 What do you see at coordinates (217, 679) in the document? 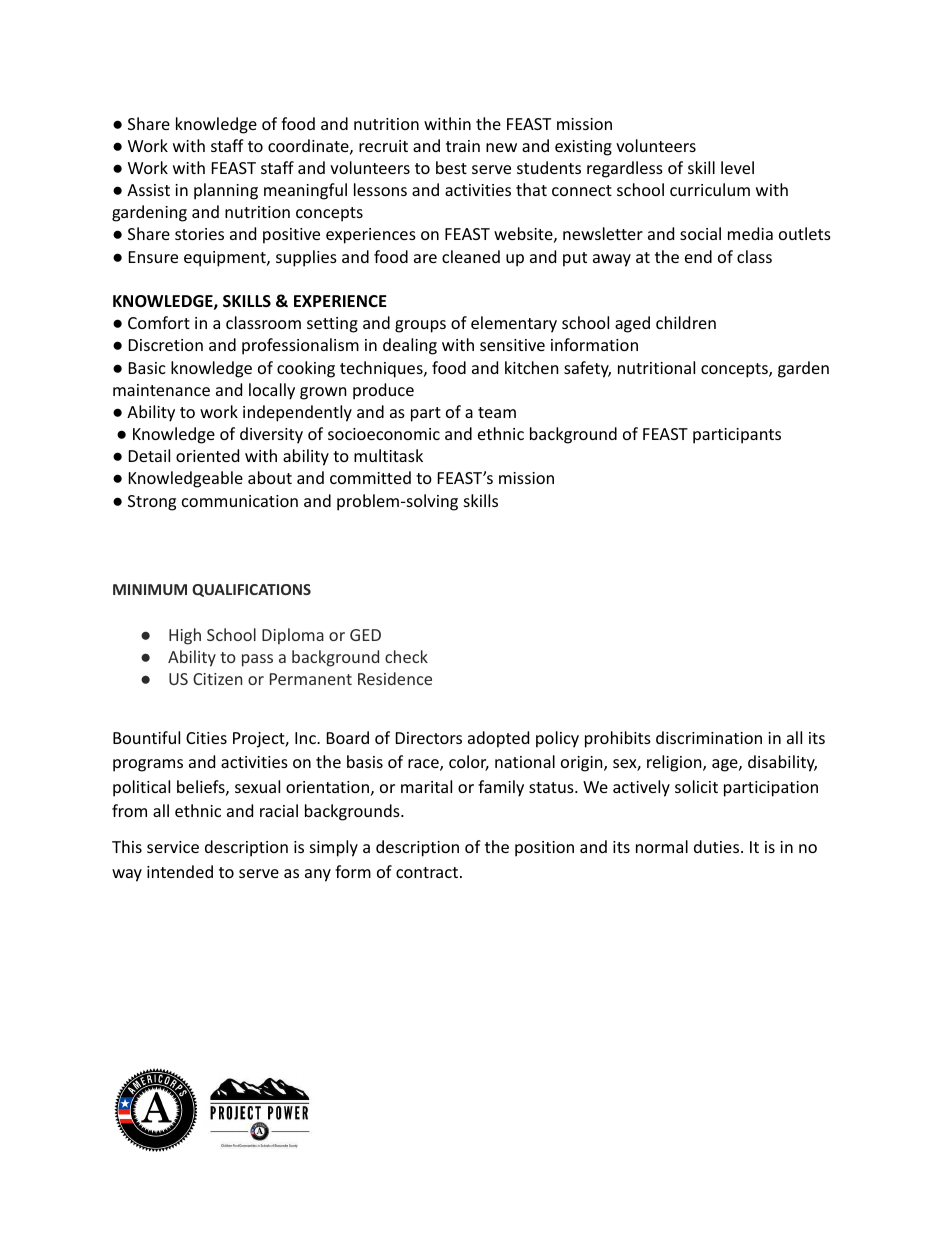
I see `Citizen` at bounding box center [217, 679].
